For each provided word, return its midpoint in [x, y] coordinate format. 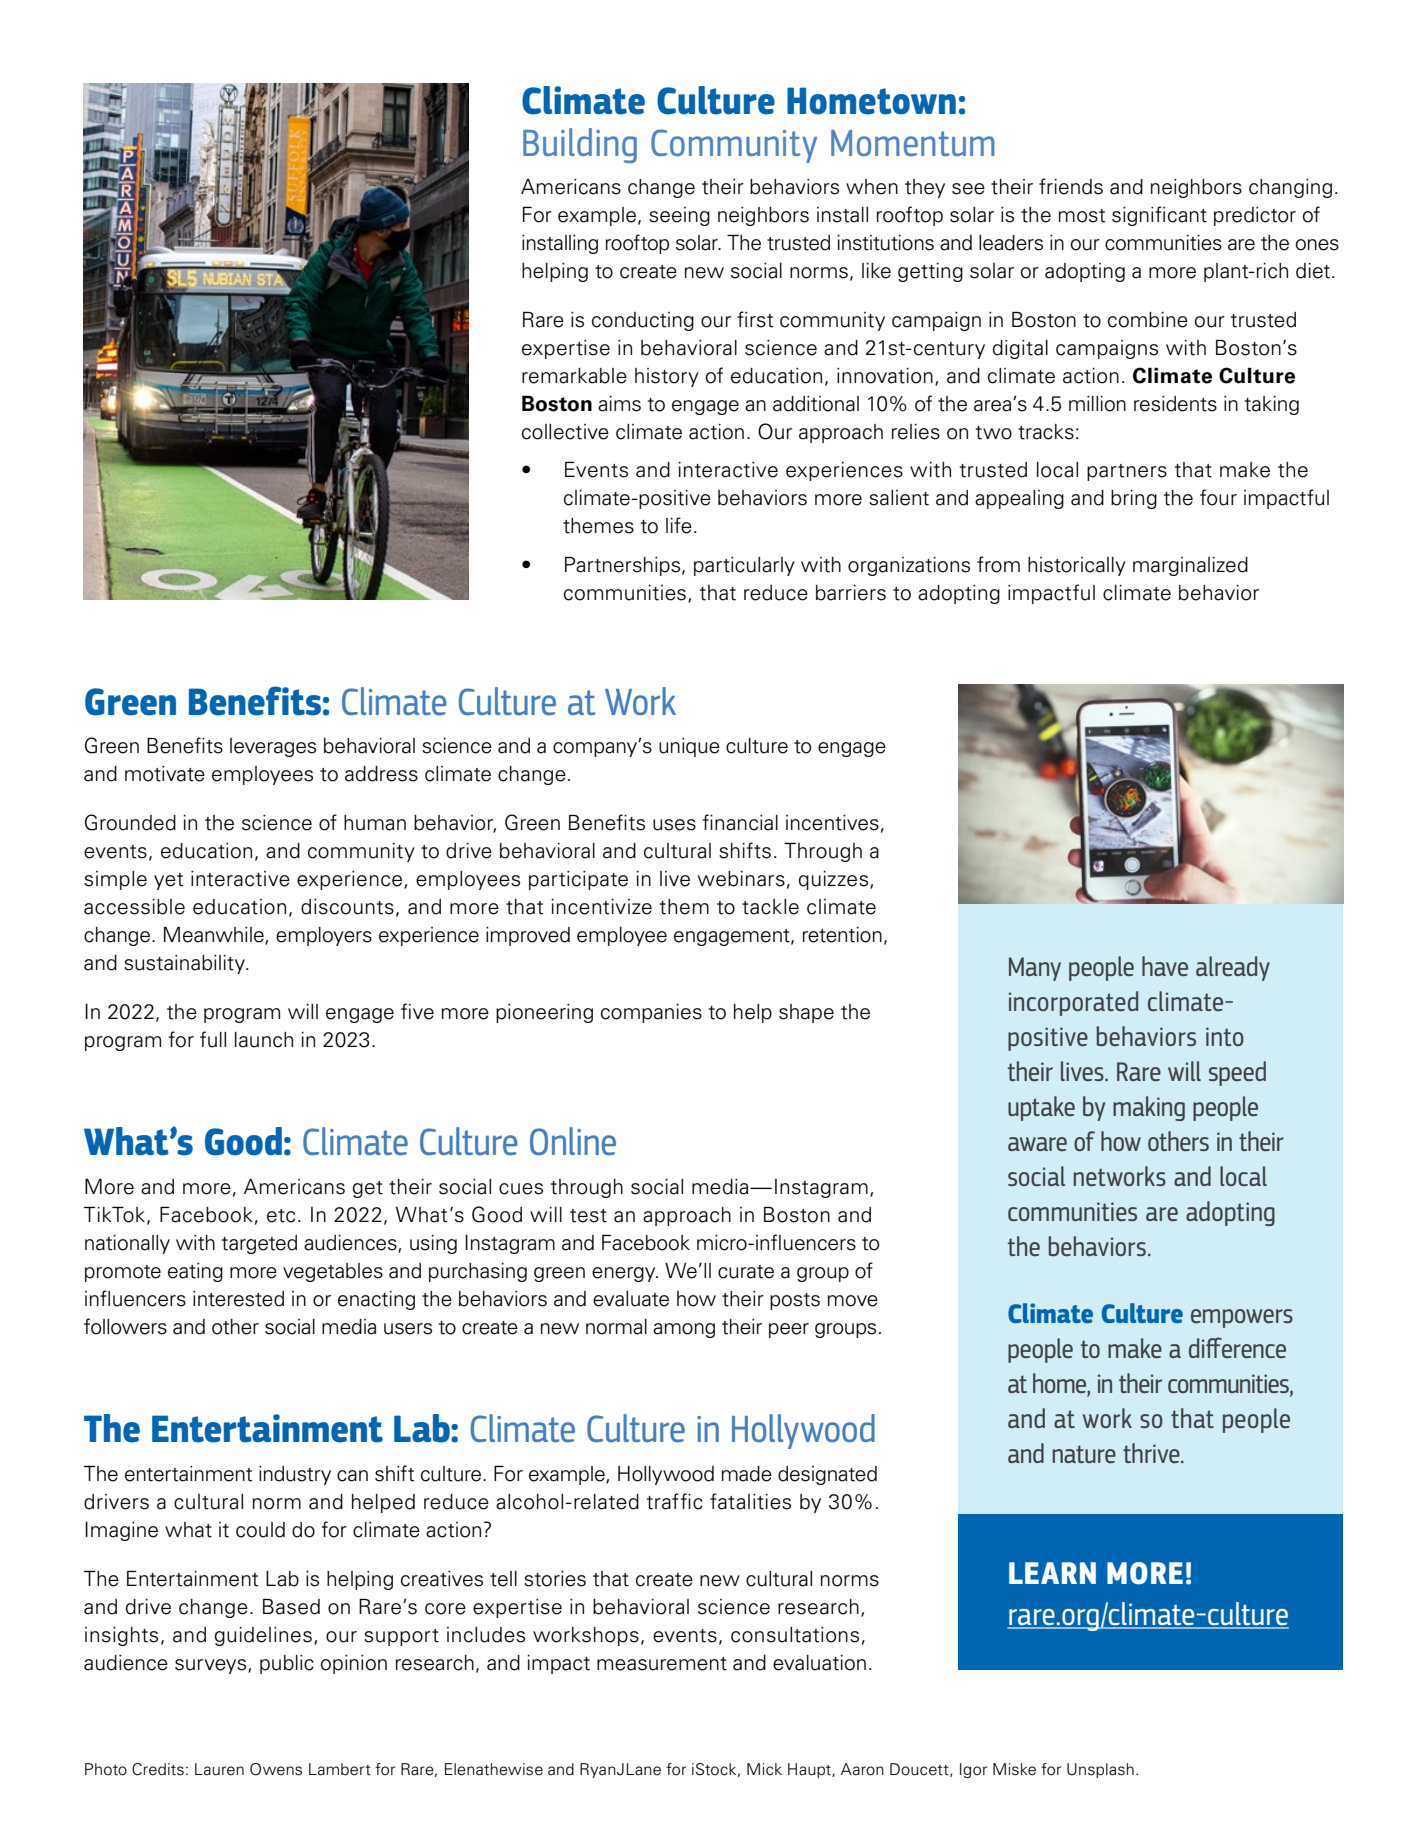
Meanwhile [215, 936]
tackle [770, 907]
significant [1159, 216]
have [1165, 966]
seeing [679, 216]
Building [580, 145]
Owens [276, 1769]
